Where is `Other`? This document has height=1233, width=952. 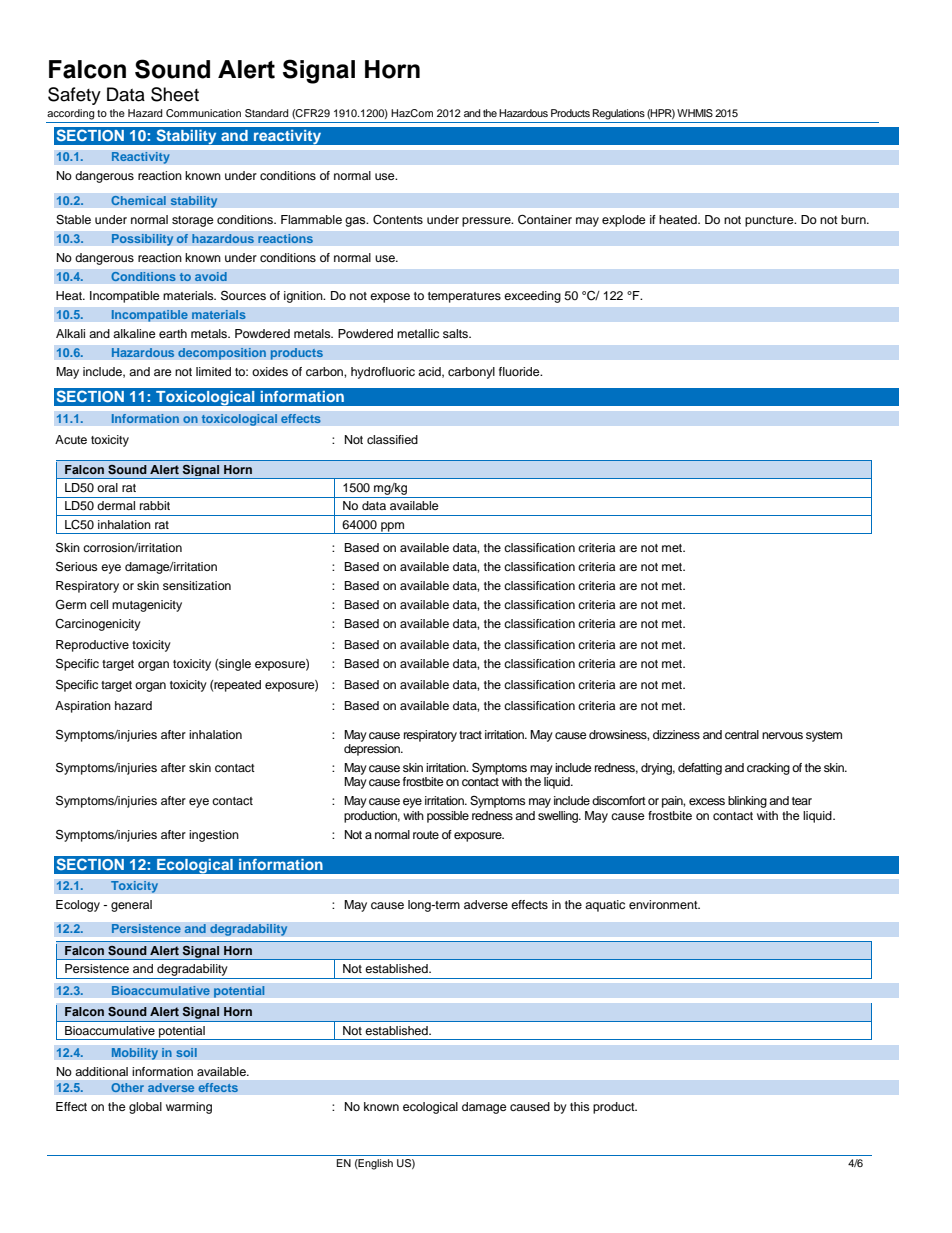 Other is located at coordinates (127, 1088).
